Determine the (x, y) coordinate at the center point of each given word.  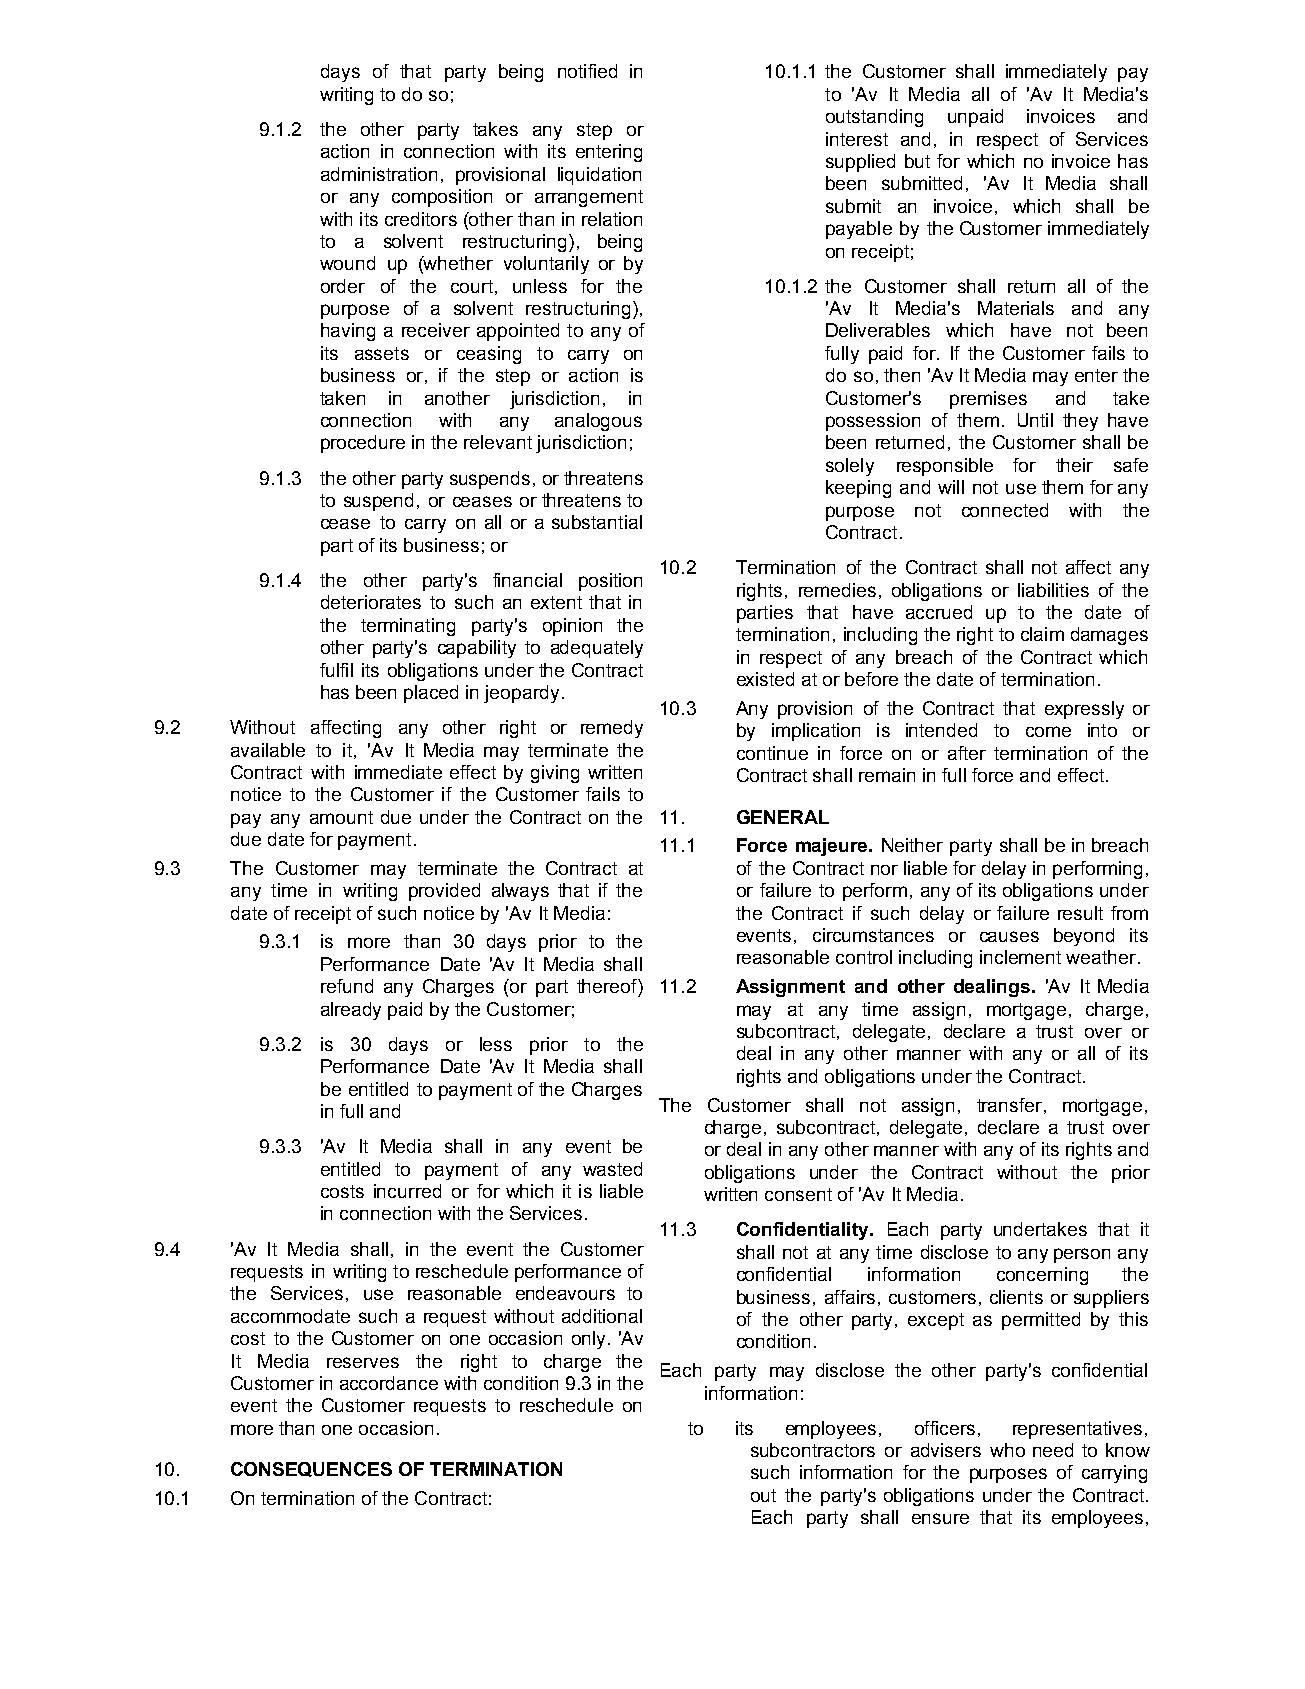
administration (379, 174)
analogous (598, 422)
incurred (407, 1191)
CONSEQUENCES (311, 1469)
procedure (363, 444)
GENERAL (783, 817)
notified (587, 71)
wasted (612, 1169)
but (917, 161)
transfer (1009, 1105)
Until (1035, 420)
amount (341, 817)
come (1048, 731)
